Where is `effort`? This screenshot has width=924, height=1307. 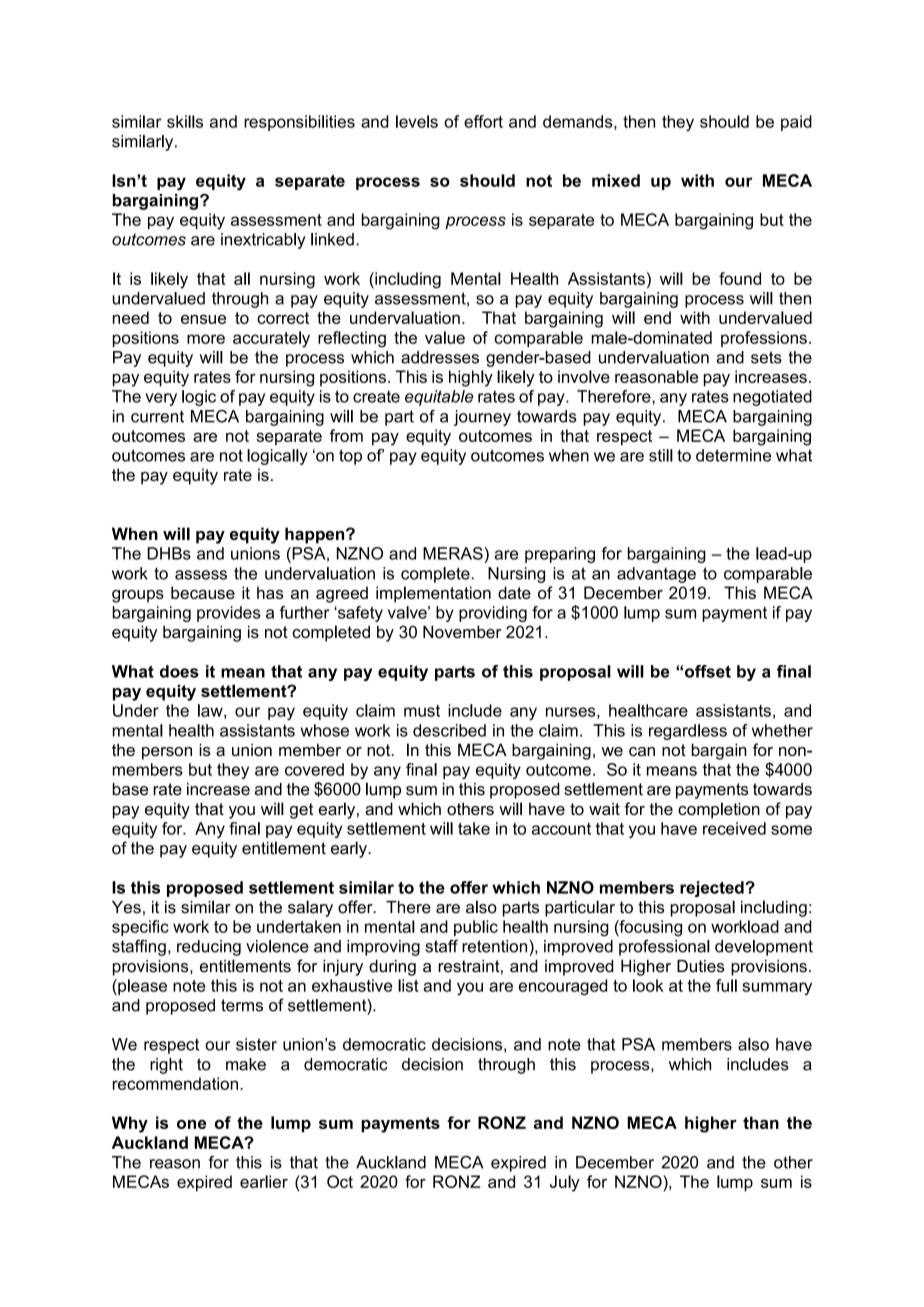
effort is located at coordinates (483, 121).
